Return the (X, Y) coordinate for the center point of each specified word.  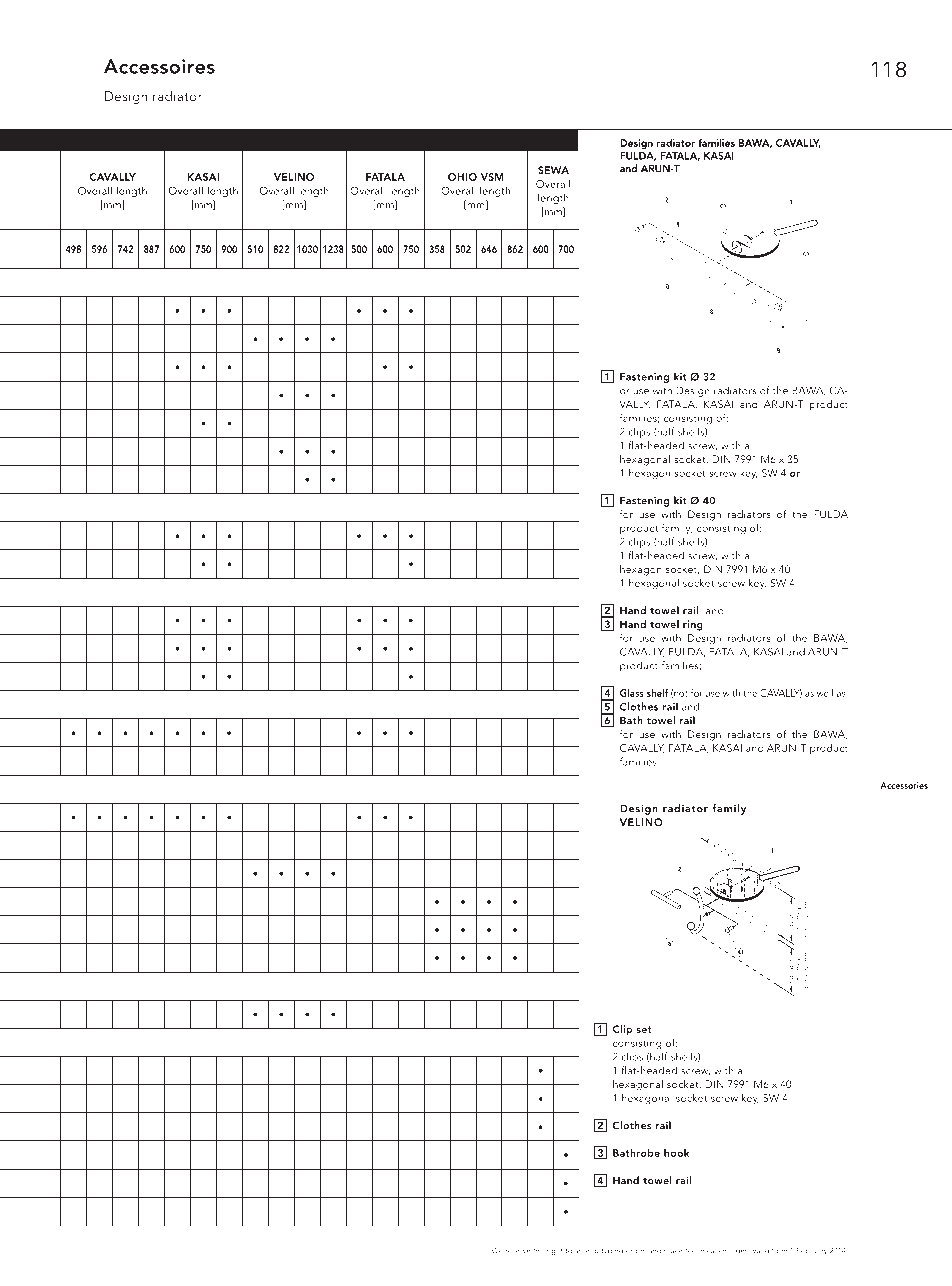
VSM (492, 177)
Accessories (904, 785)
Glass (632, 692)
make (673, 1250)
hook (676, 1152)
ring (693, 625)
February (812, 1251)
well (825, 693)
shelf (657, 692)
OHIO (462, 177)
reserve (518, 1251)
